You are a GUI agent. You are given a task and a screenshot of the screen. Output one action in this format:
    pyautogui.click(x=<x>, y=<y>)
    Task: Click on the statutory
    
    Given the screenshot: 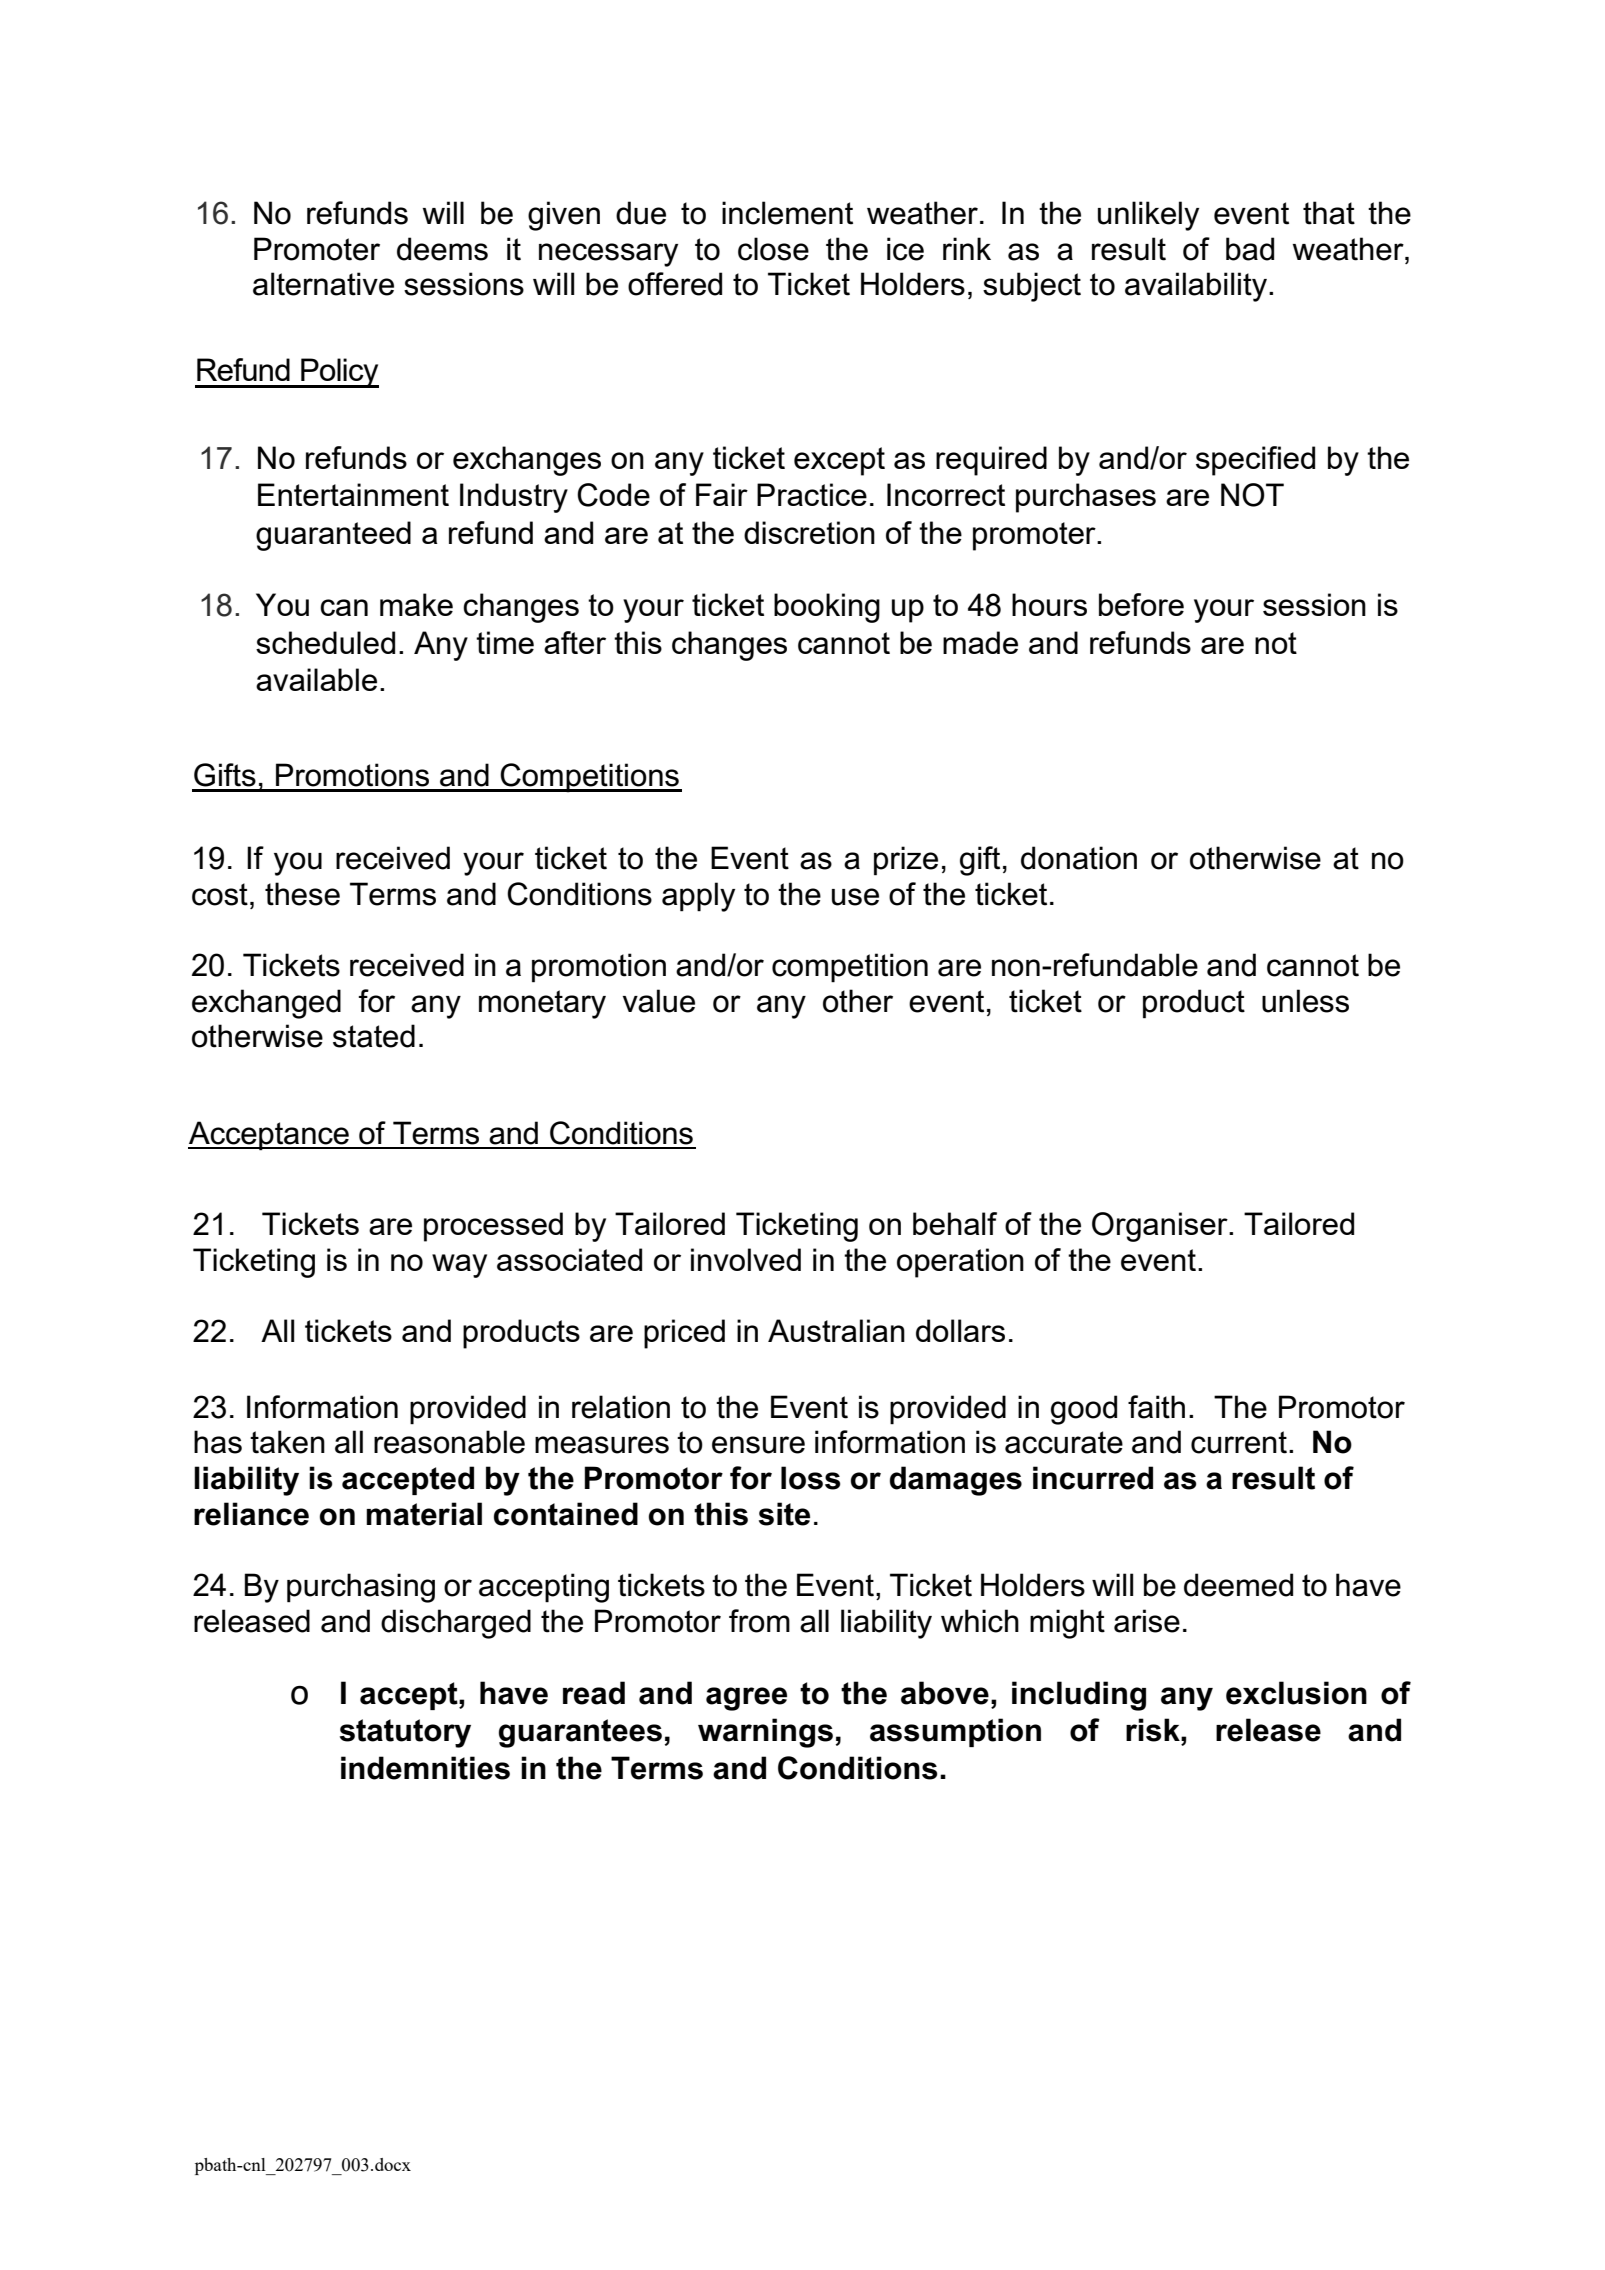 What is the action you would take?
    pyautogui.click(x=405, y=1733)
